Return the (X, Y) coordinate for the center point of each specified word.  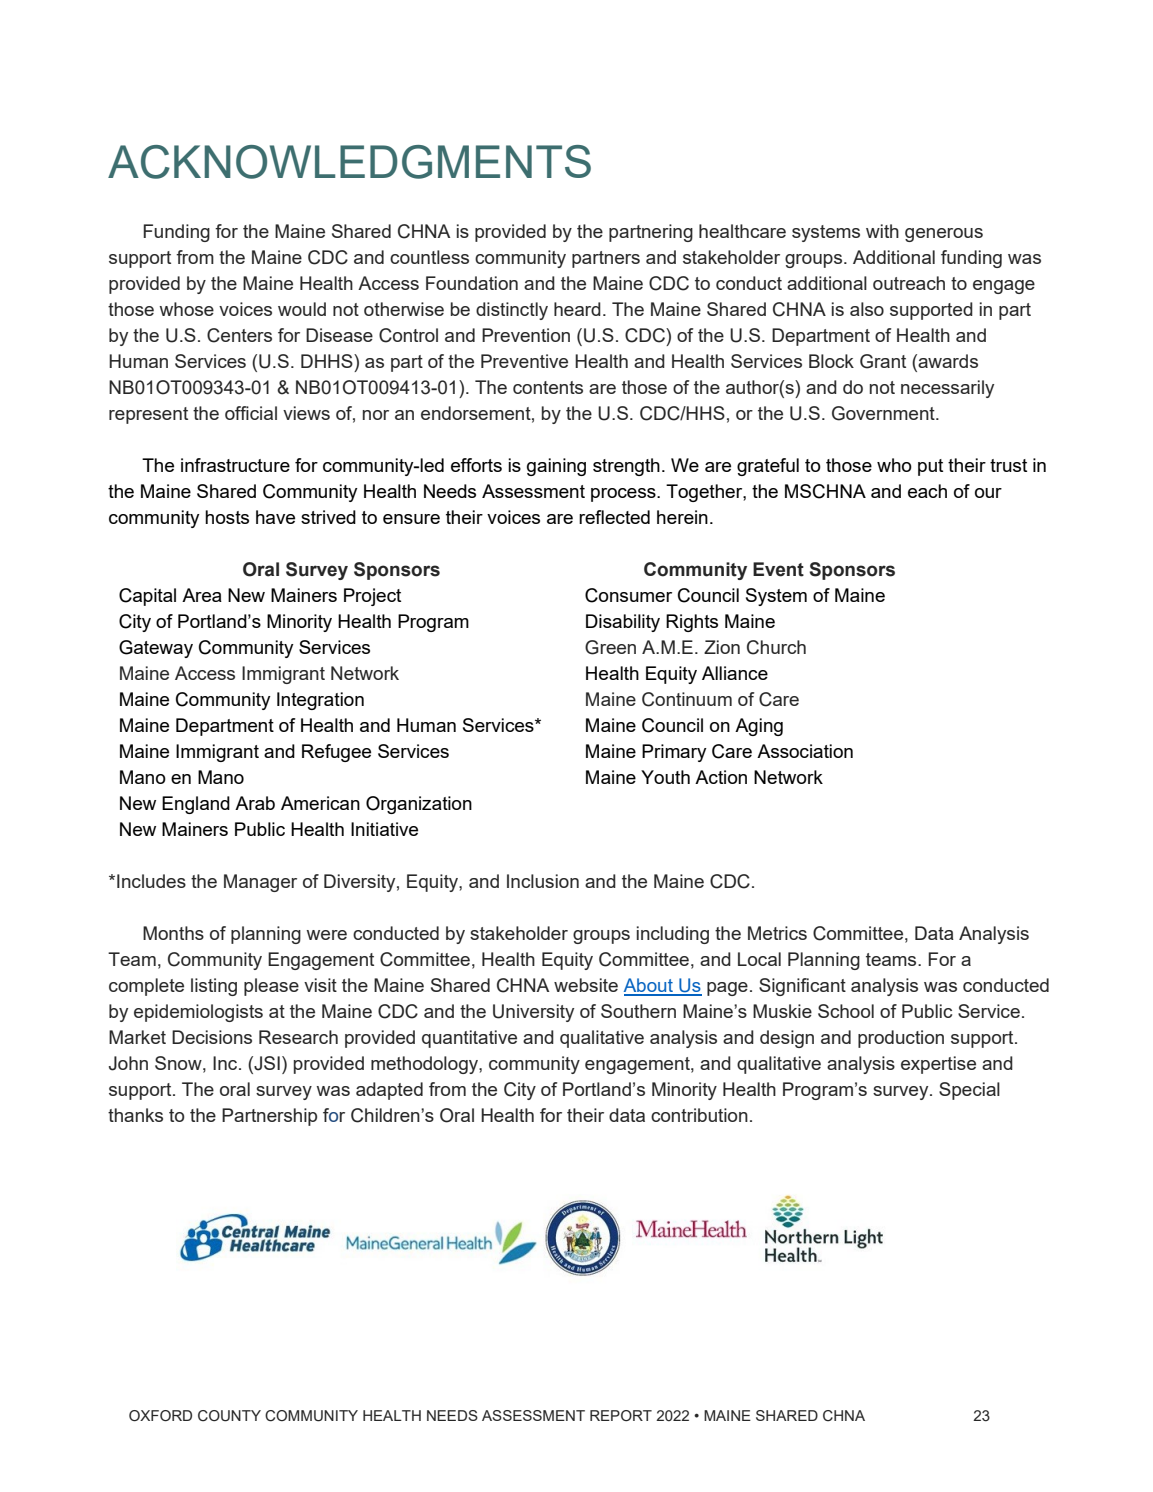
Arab (255, 803)
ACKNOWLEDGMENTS (349, 162)
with (882, 231)
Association (805, 751)
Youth (665, 777)
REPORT (621, 1415)
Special (969, 1091)
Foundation (472, 283)
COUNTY (229, 1416)
